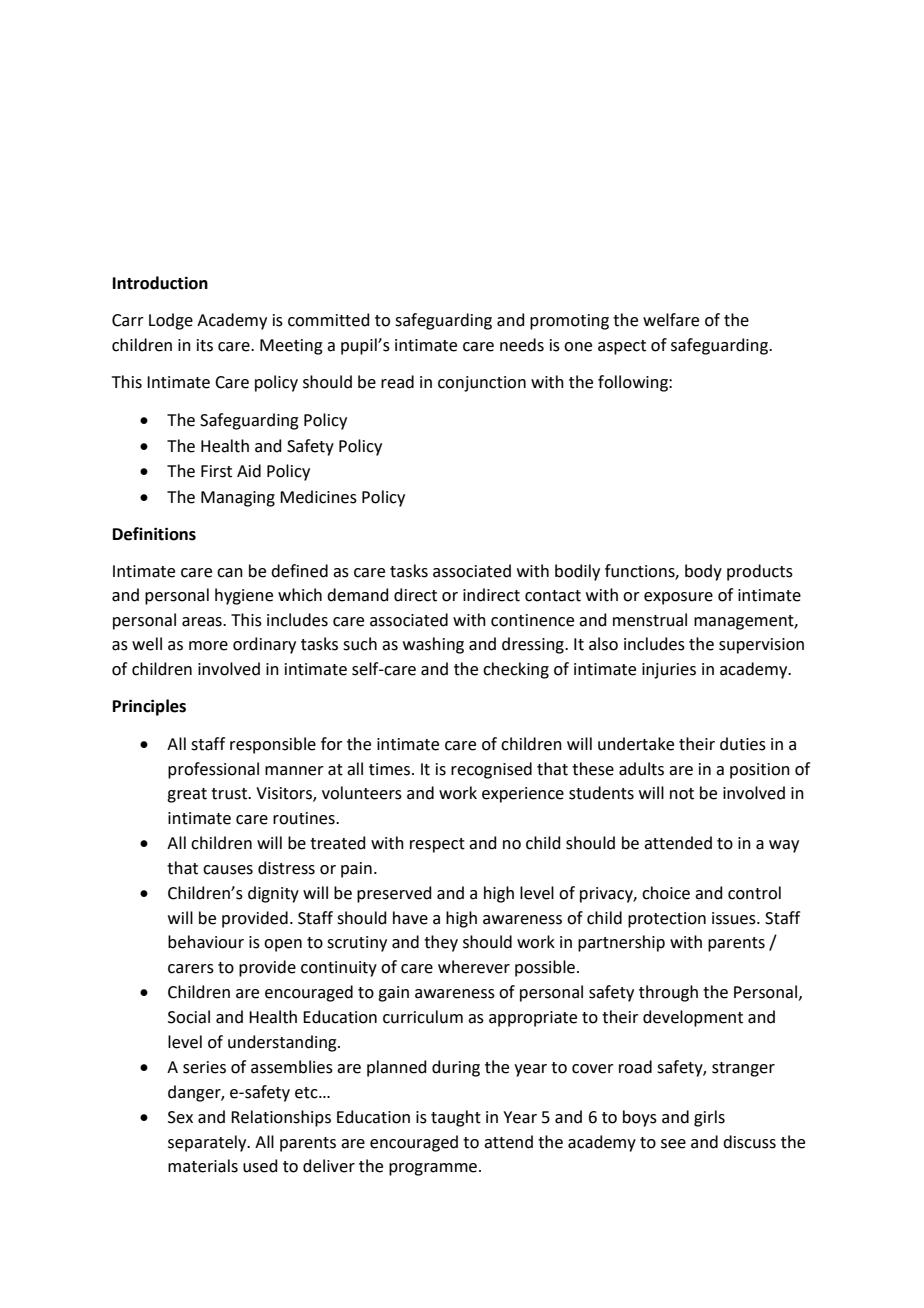  Describe the element at coordinates (228, 870) in the document. I see `causes` at that location.
